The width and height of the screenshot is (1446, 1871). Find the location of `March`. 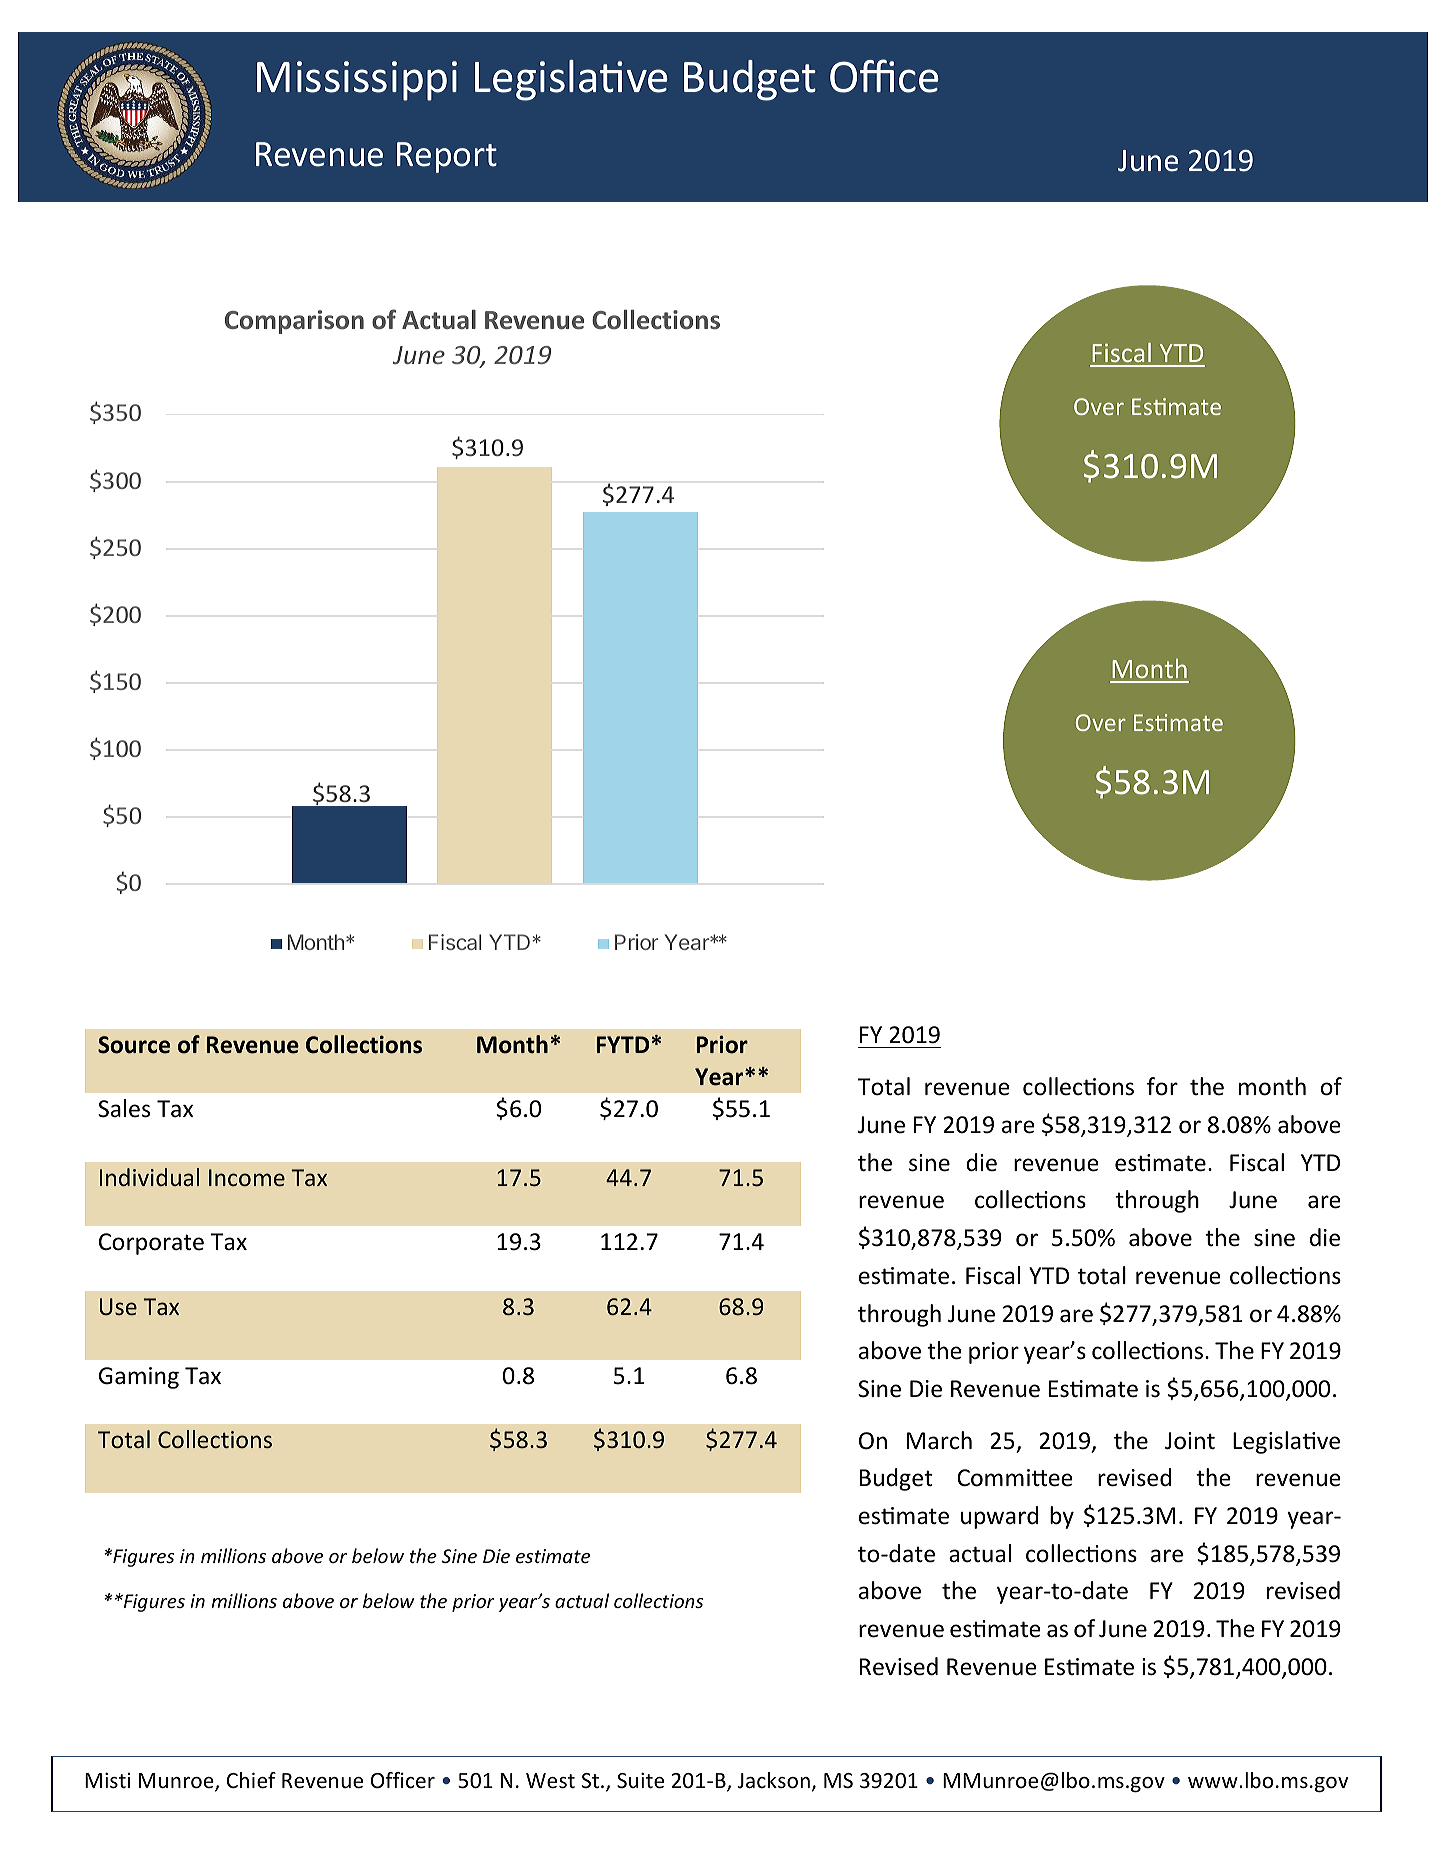

March is located at coordinates (939, 1440).
